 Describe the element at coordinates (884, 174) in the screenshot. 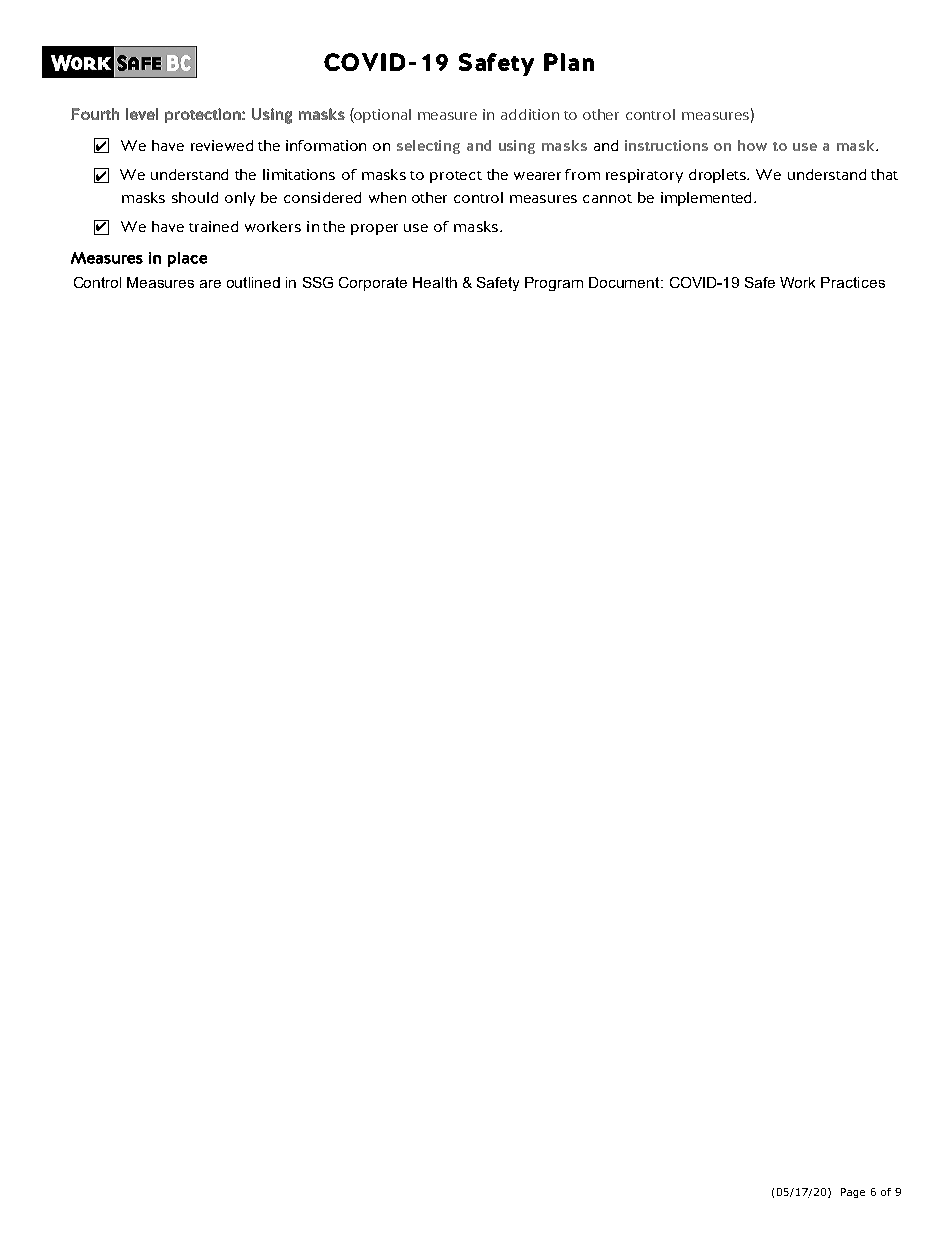

I see `that` at that location.
